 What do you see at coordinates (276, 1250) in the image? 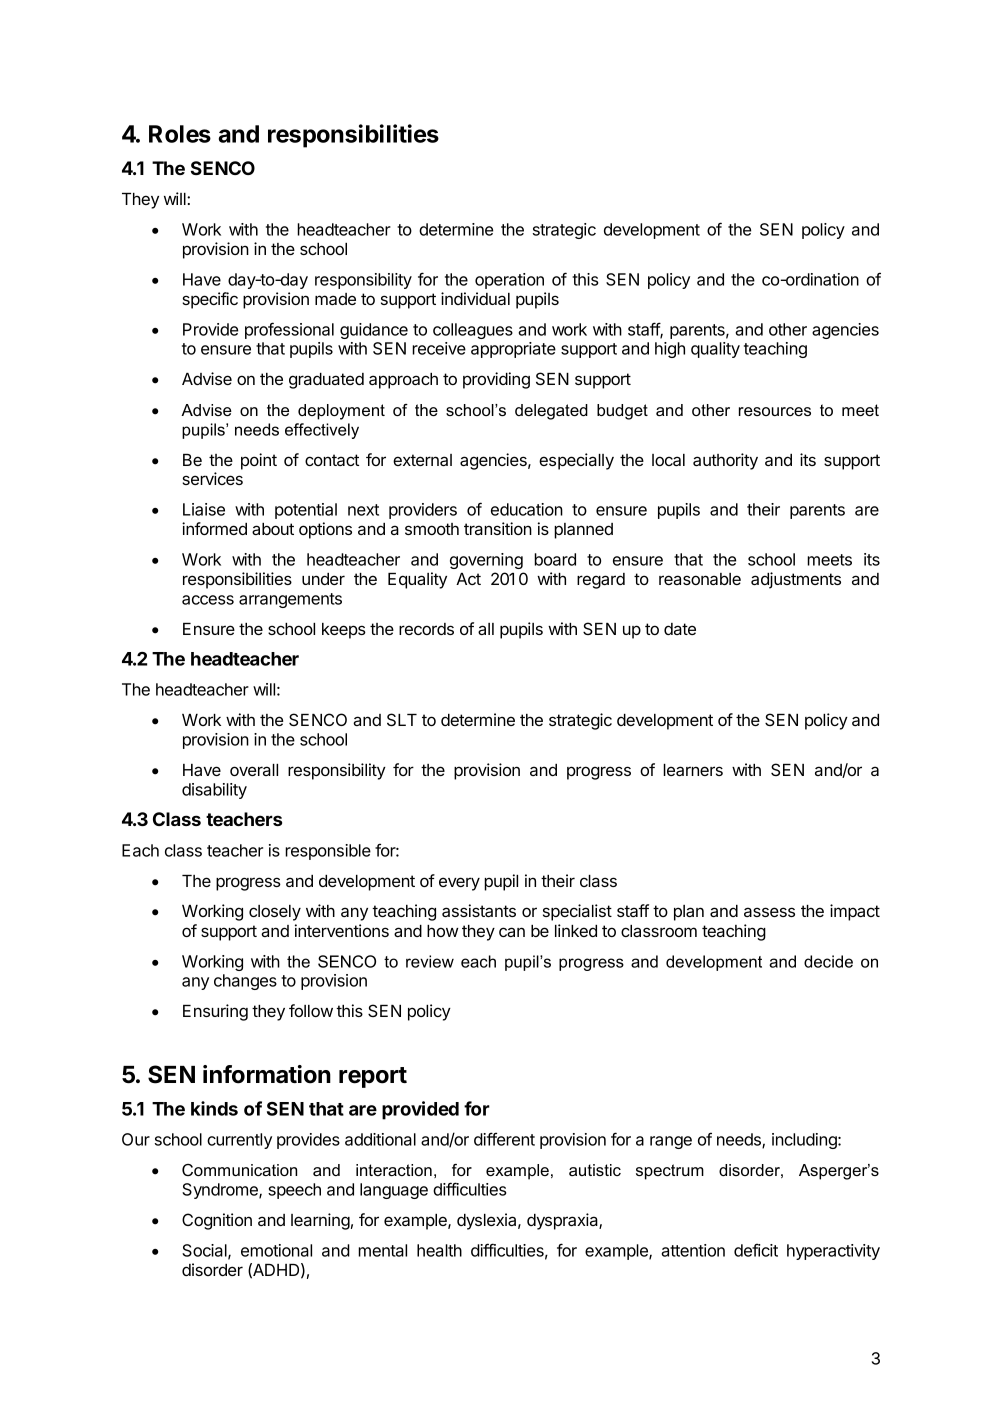
I see `emotional` at bounding box center [276, 1250].
